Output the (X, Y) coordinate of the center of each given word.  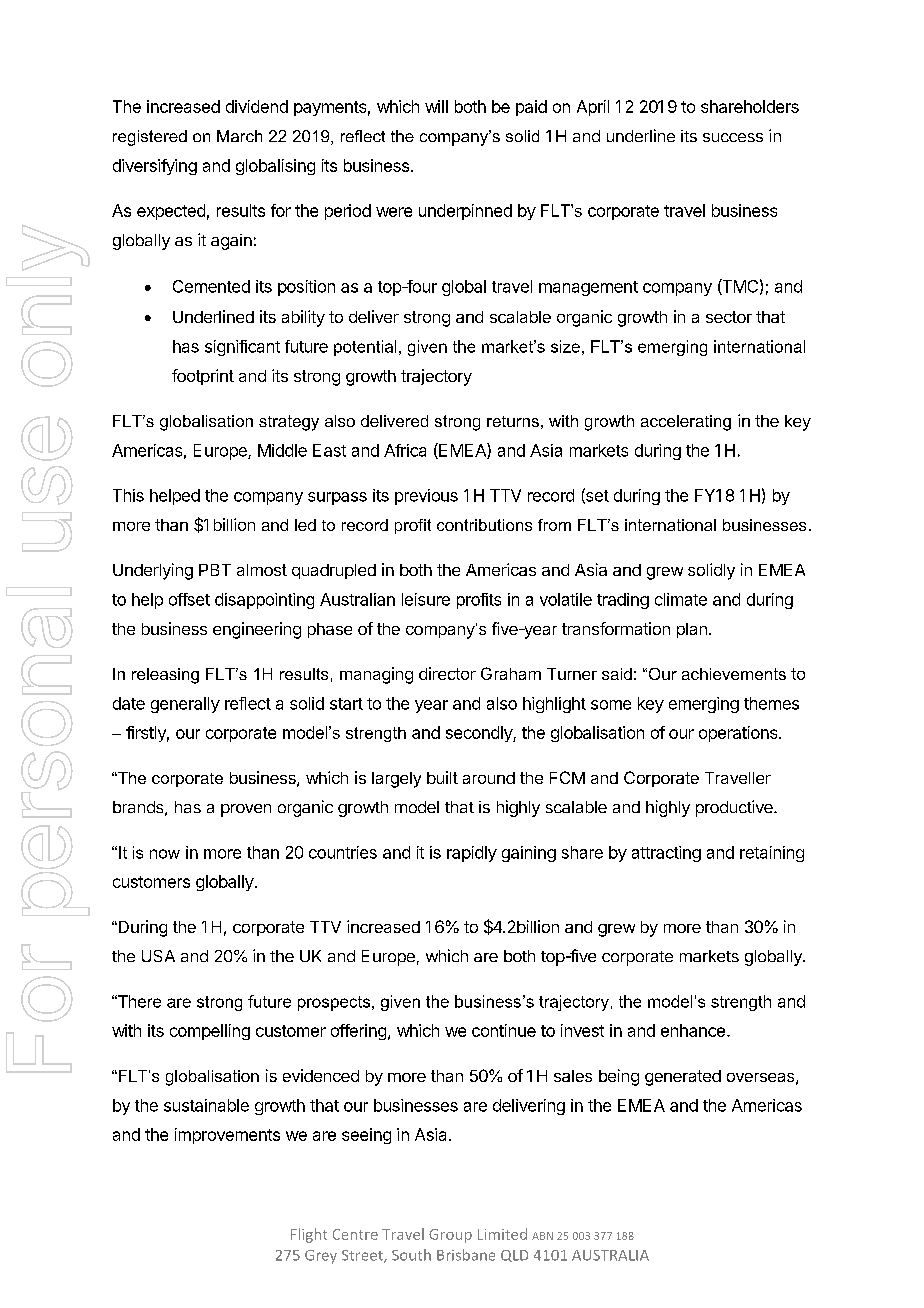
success (733, 137)
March (239, 136)
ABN (542, 1236)
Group (450, 1236)
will (436, 106)
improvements (227, 1136)
